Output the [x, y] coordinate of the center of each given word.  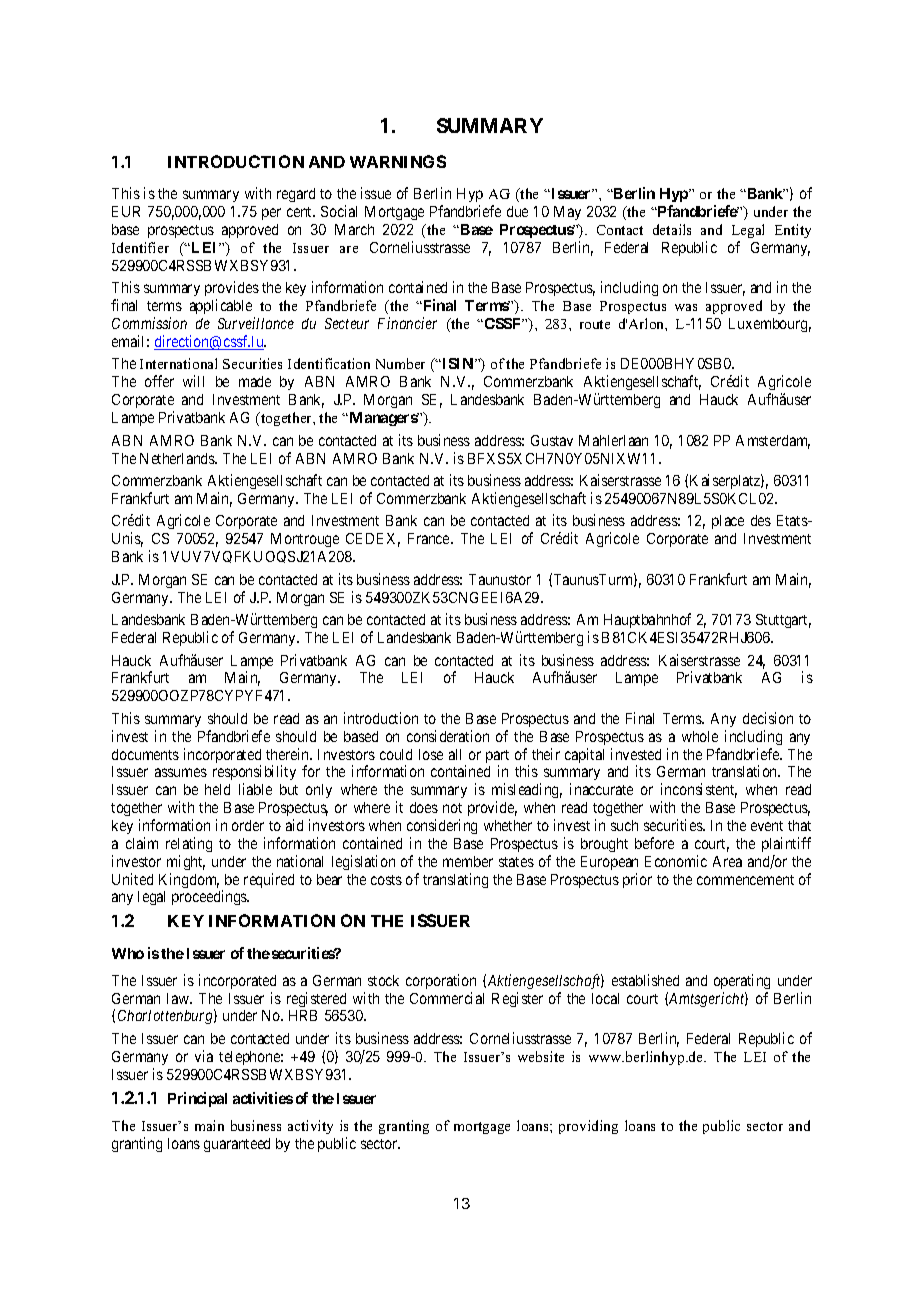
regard [296, 195]
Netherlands [178, 458]
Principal [197, 1099]
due [517, 211]
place [728, 522]
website [541, 1056]
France [430, 538]
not [452, 808]
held [217, 789]
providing [588, 1127]
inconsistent [699, 790]
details [672, 229]
